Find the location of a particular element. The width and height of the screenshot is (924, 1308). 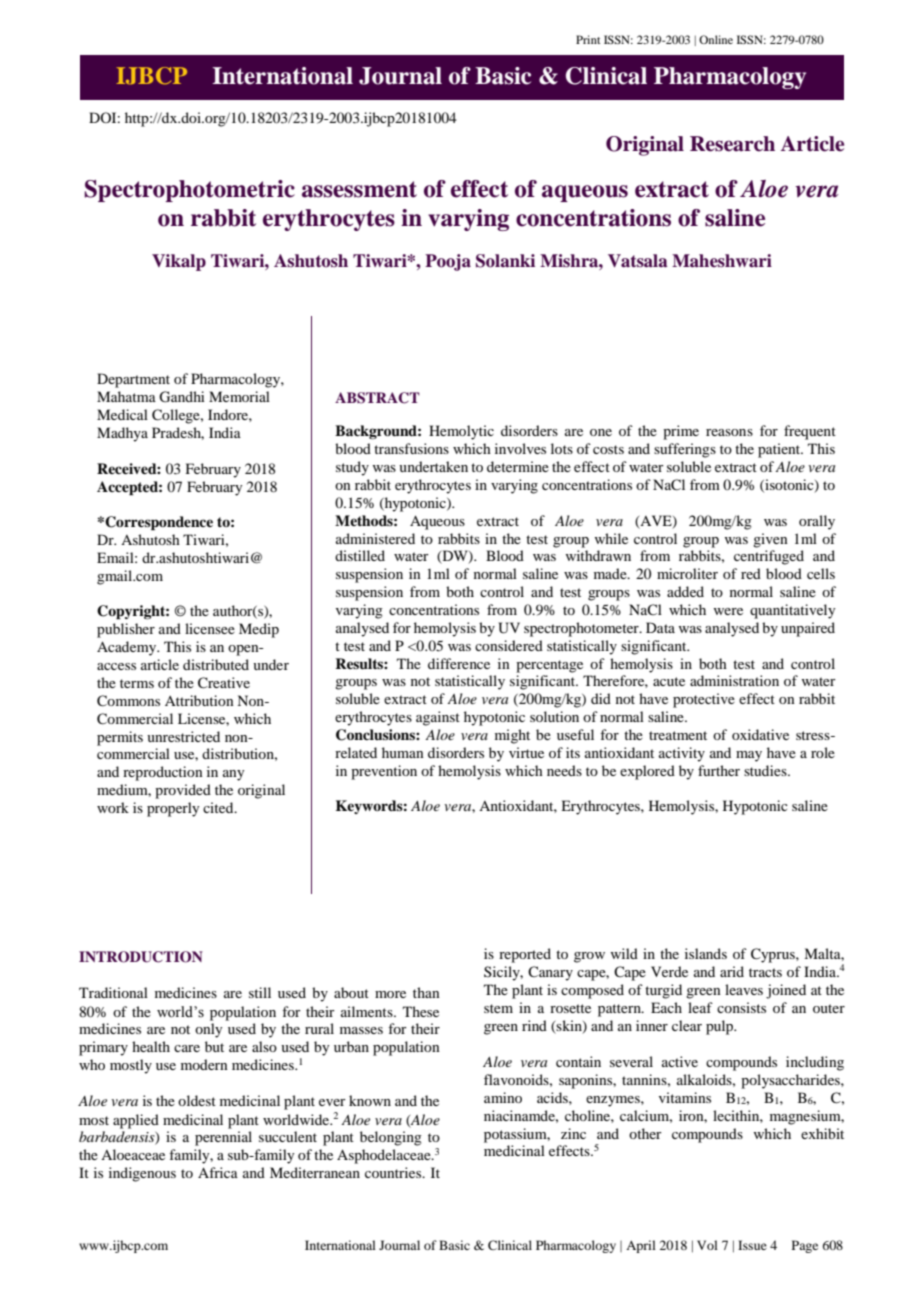

Print is located at coordinates (588, 39).
